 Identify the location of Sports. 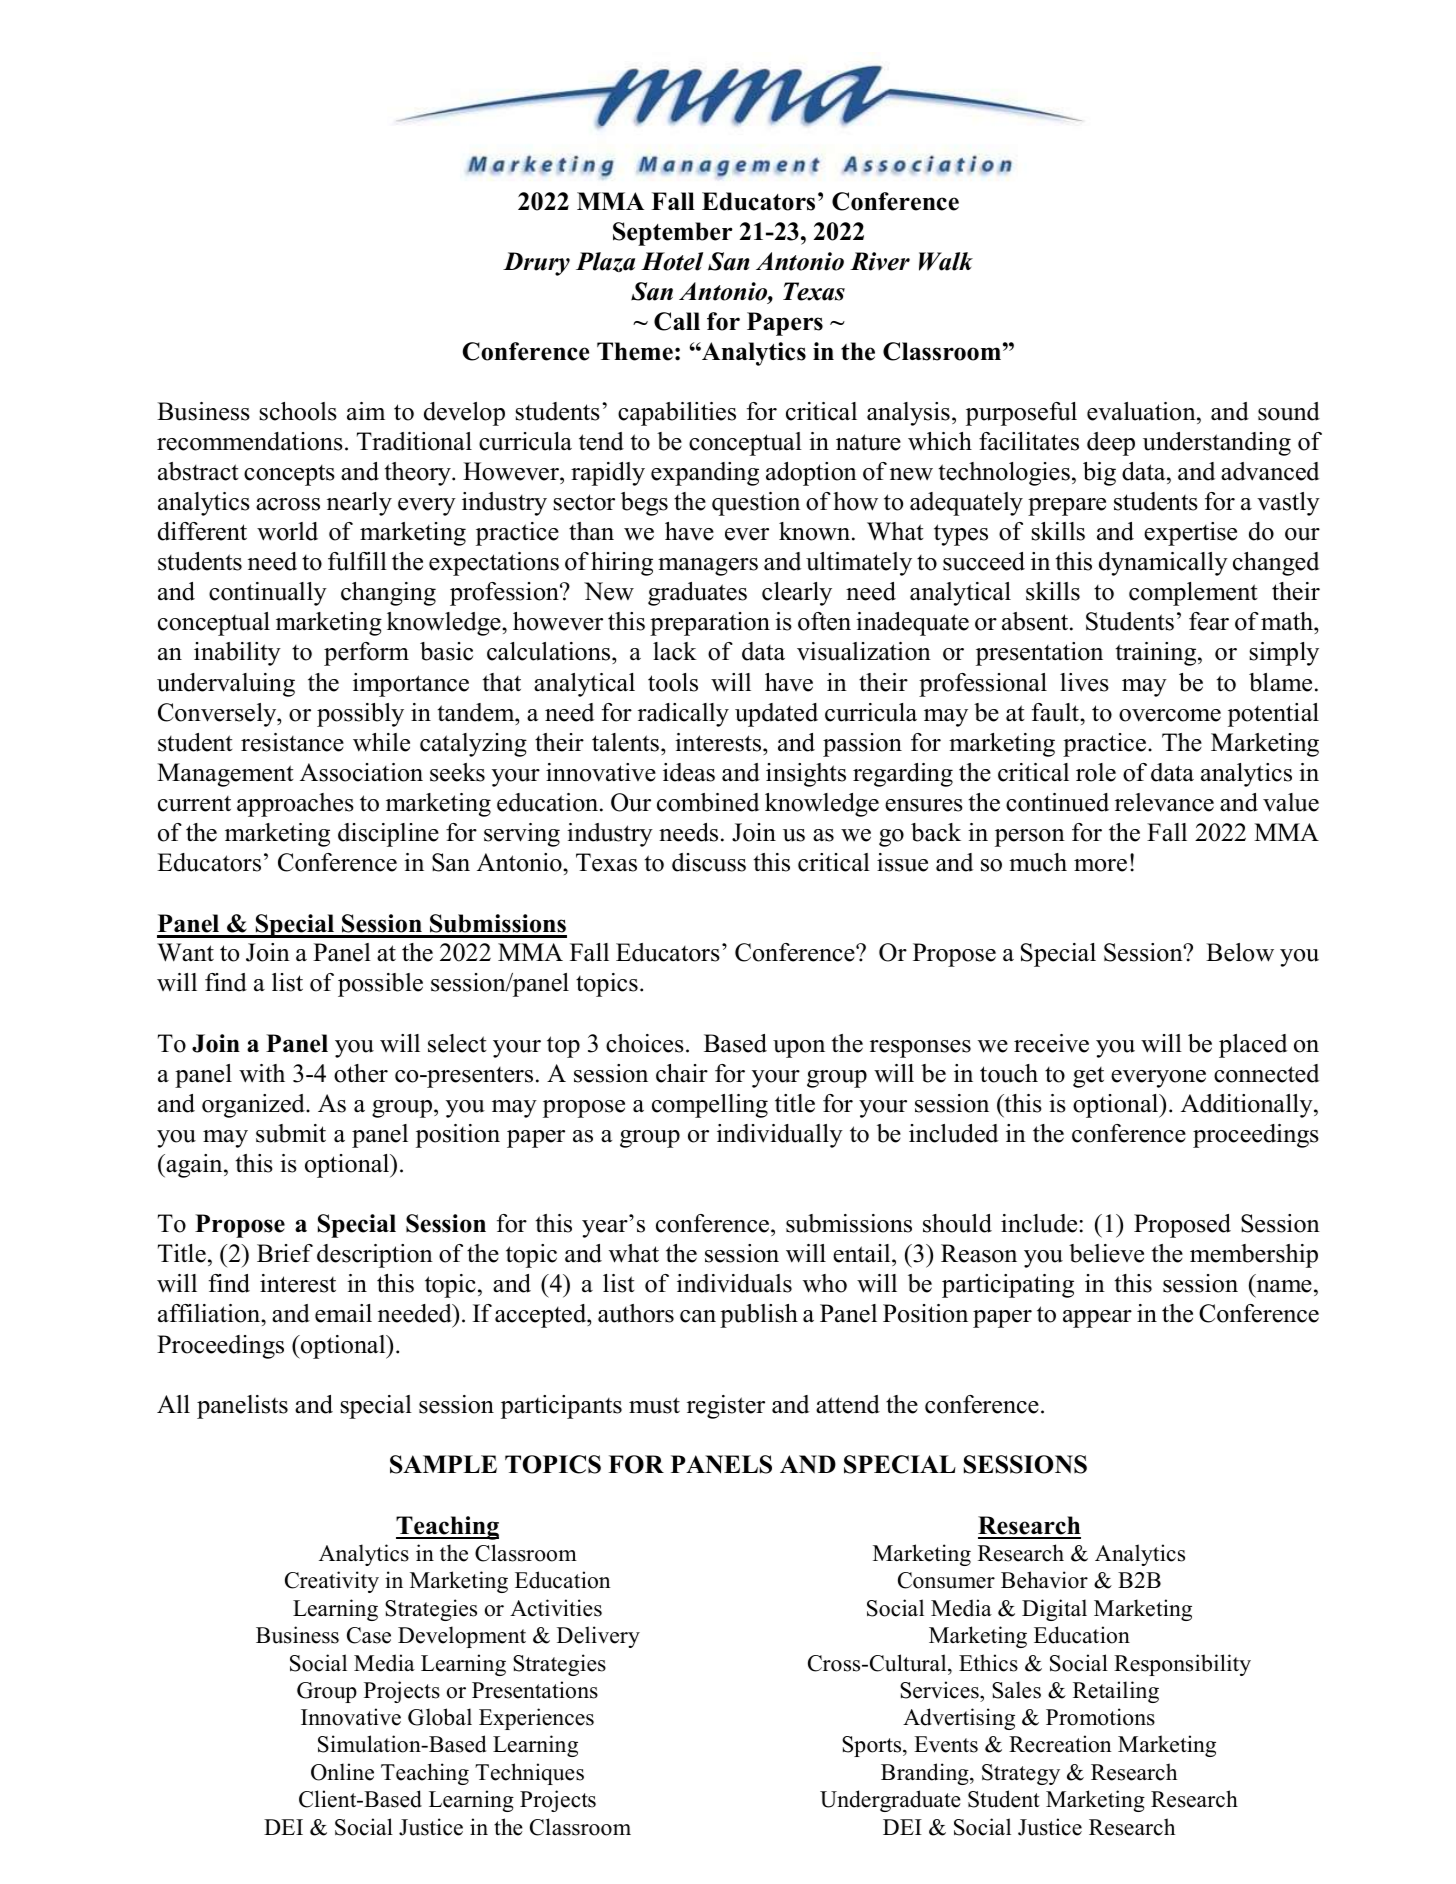
(873, 1746).
